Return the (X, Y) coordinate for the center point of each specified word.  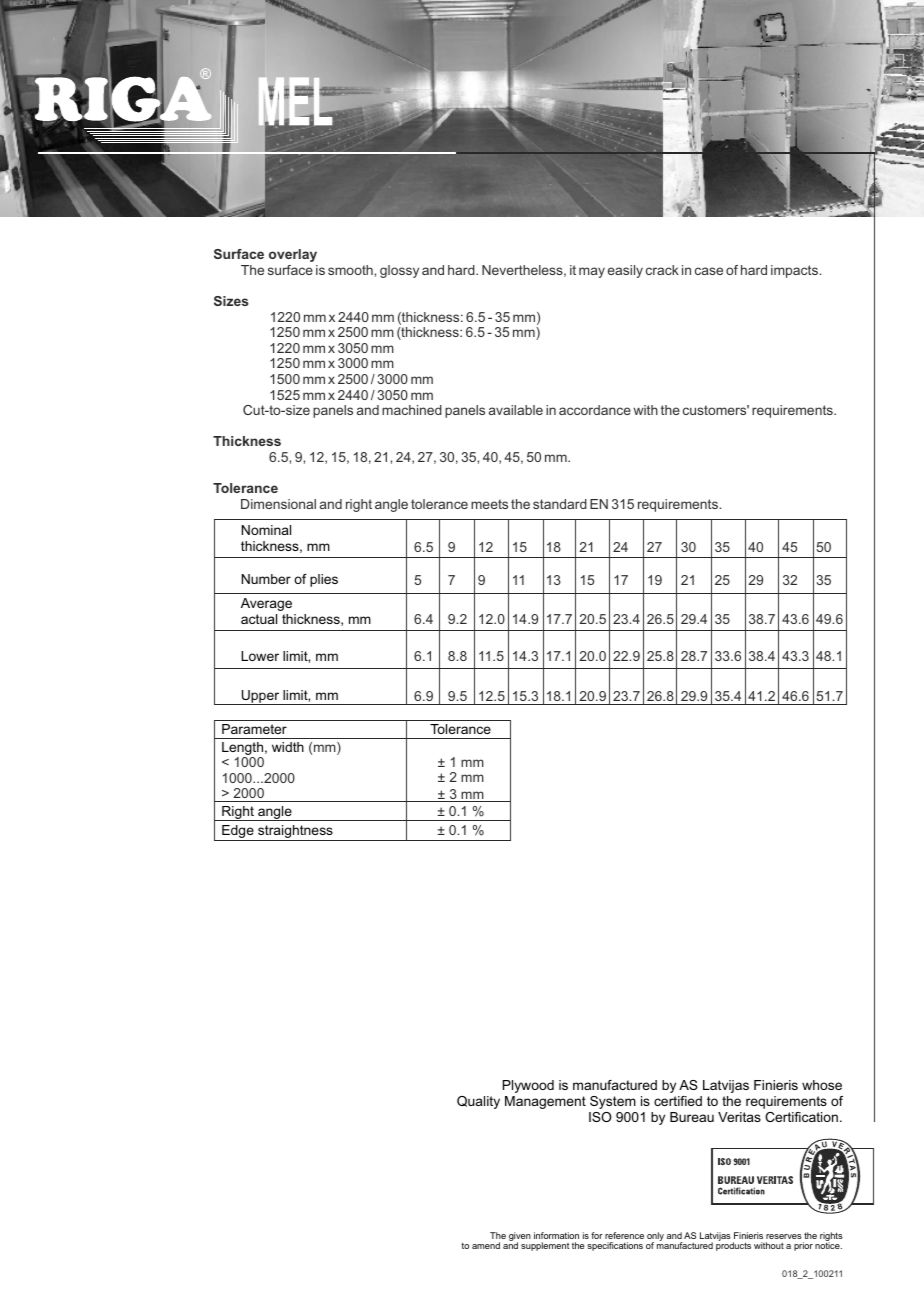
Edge (238, 833)
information (556, 1235)
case (709, 271)
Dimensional (278, 504)
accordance (595, 410)
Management (545, 1102)
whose (822, 1085)
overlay (293, 255)
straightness (295, 833)
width (288, 747)
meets (489, 504)
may (592, 272)
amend (486, 1245)
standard (560, 504)
